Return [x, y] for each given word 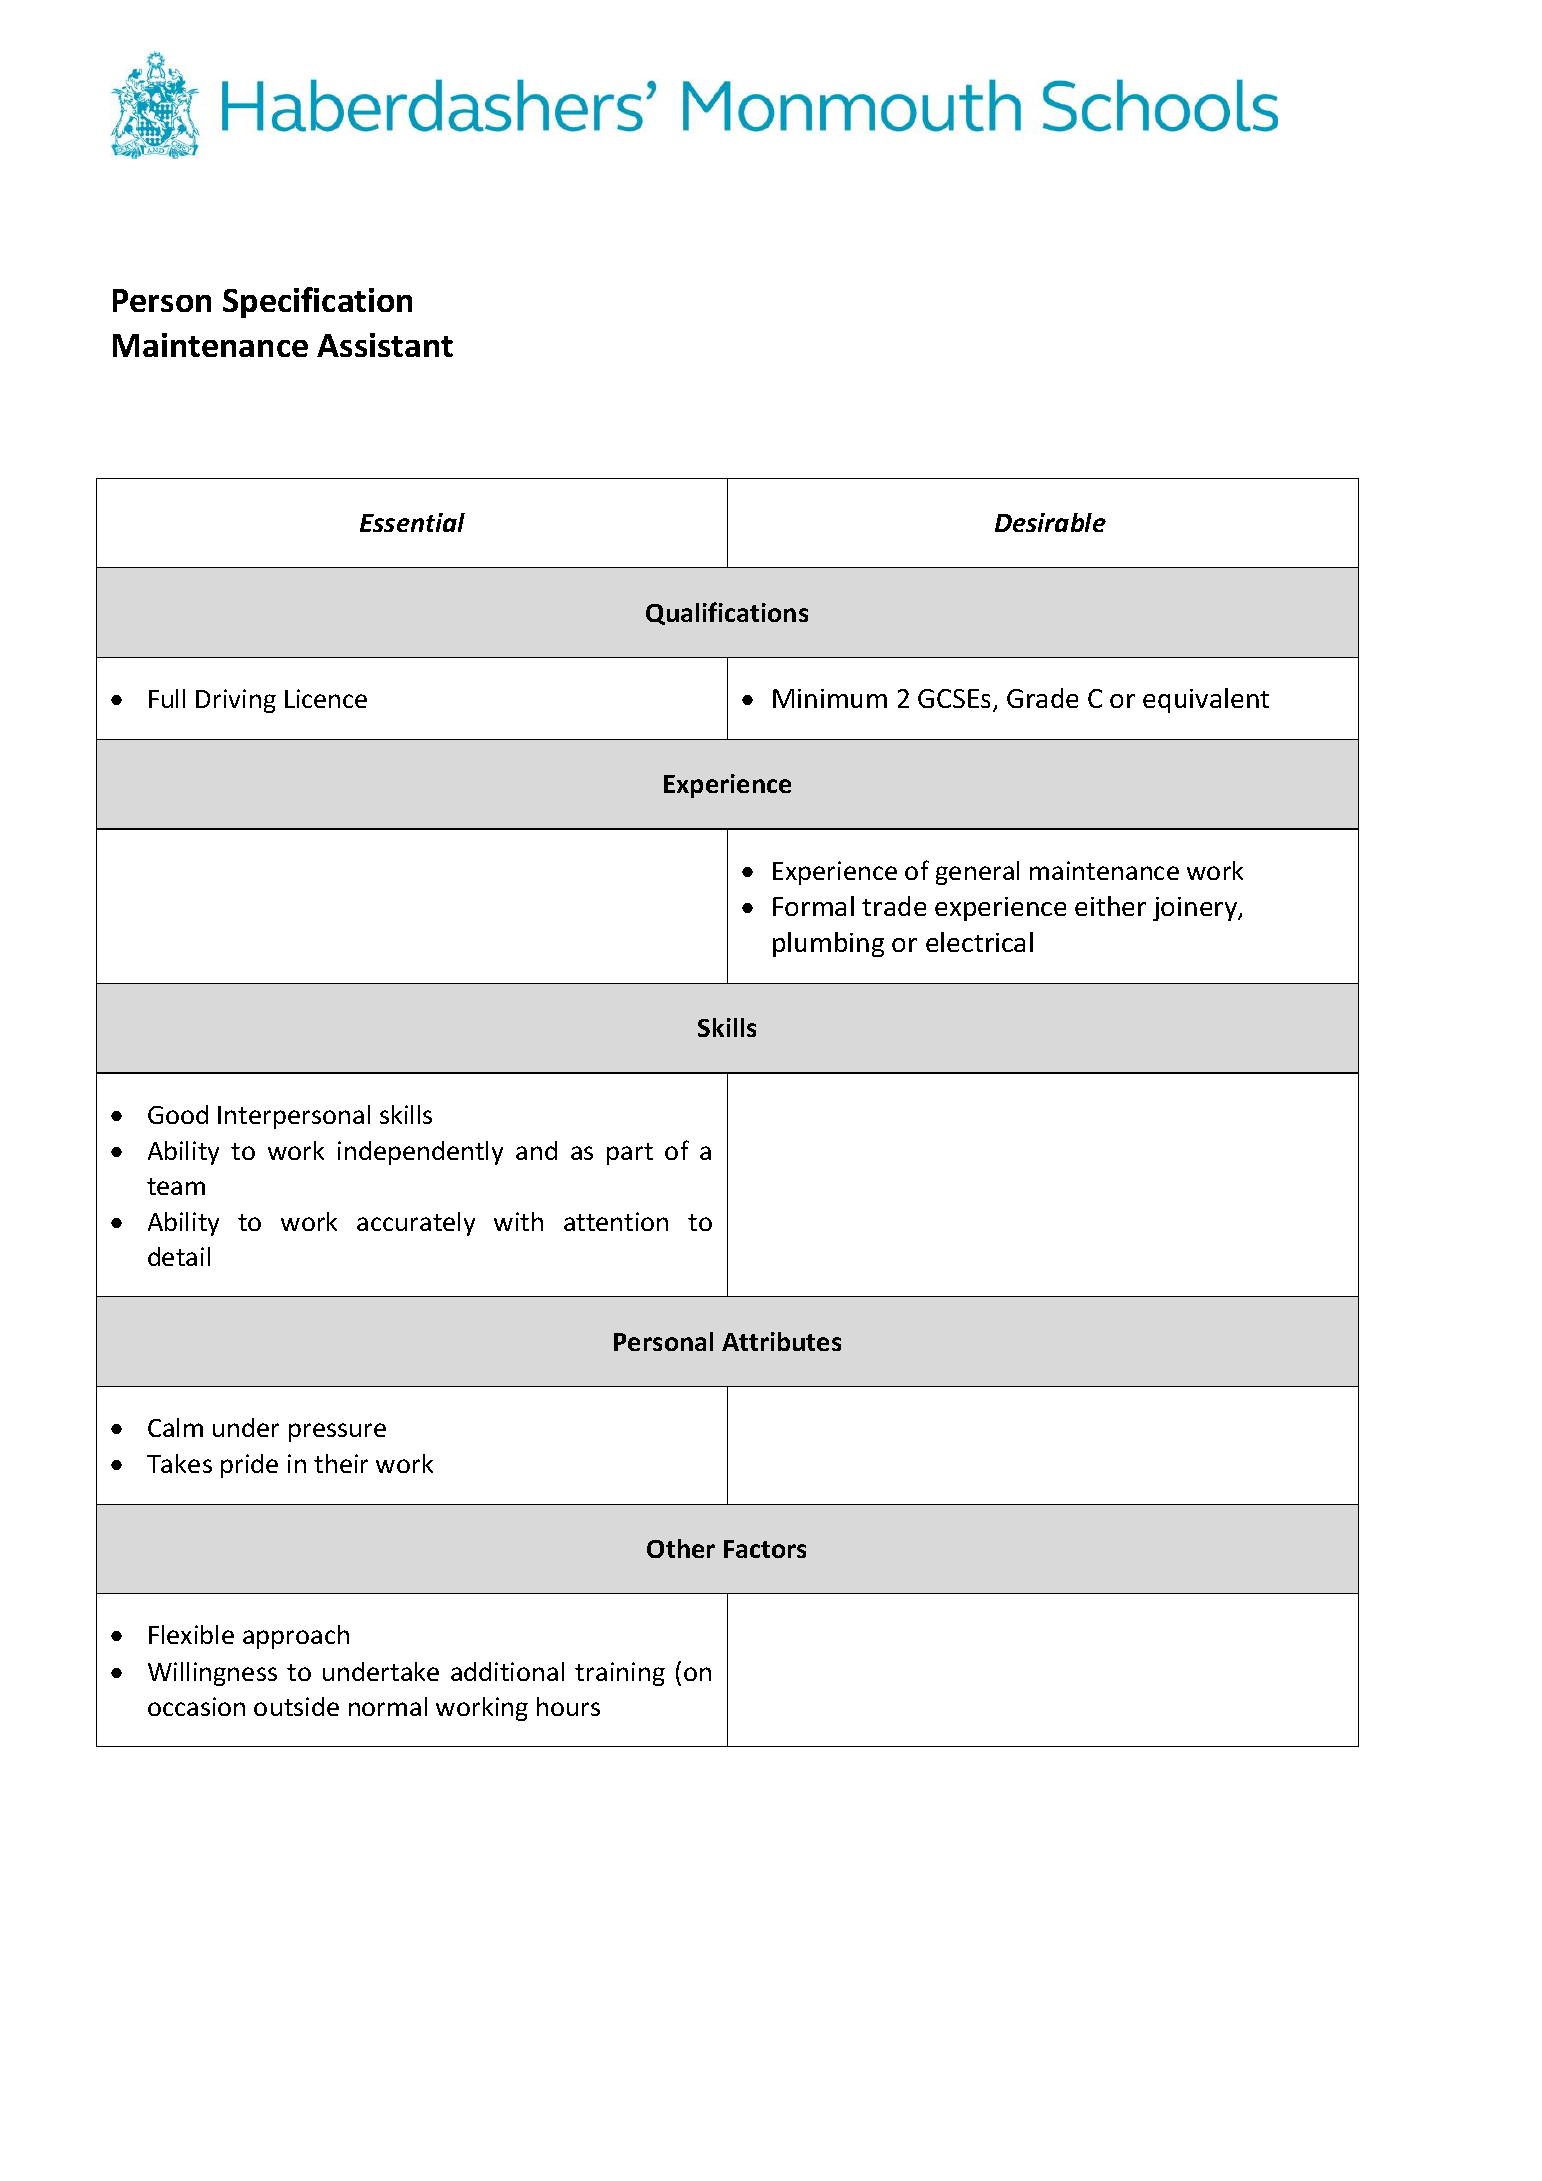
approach [296, 1637]
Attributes [781, 1341]
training [620, 1674]
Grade [1042, 698]
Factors [765, 1549]
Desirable [1050, 522]
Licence [326, 698]
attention [616, 1221]
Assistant [385, 345]
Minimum [830, 698]
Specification [317, 302]
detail [179, 1256]
